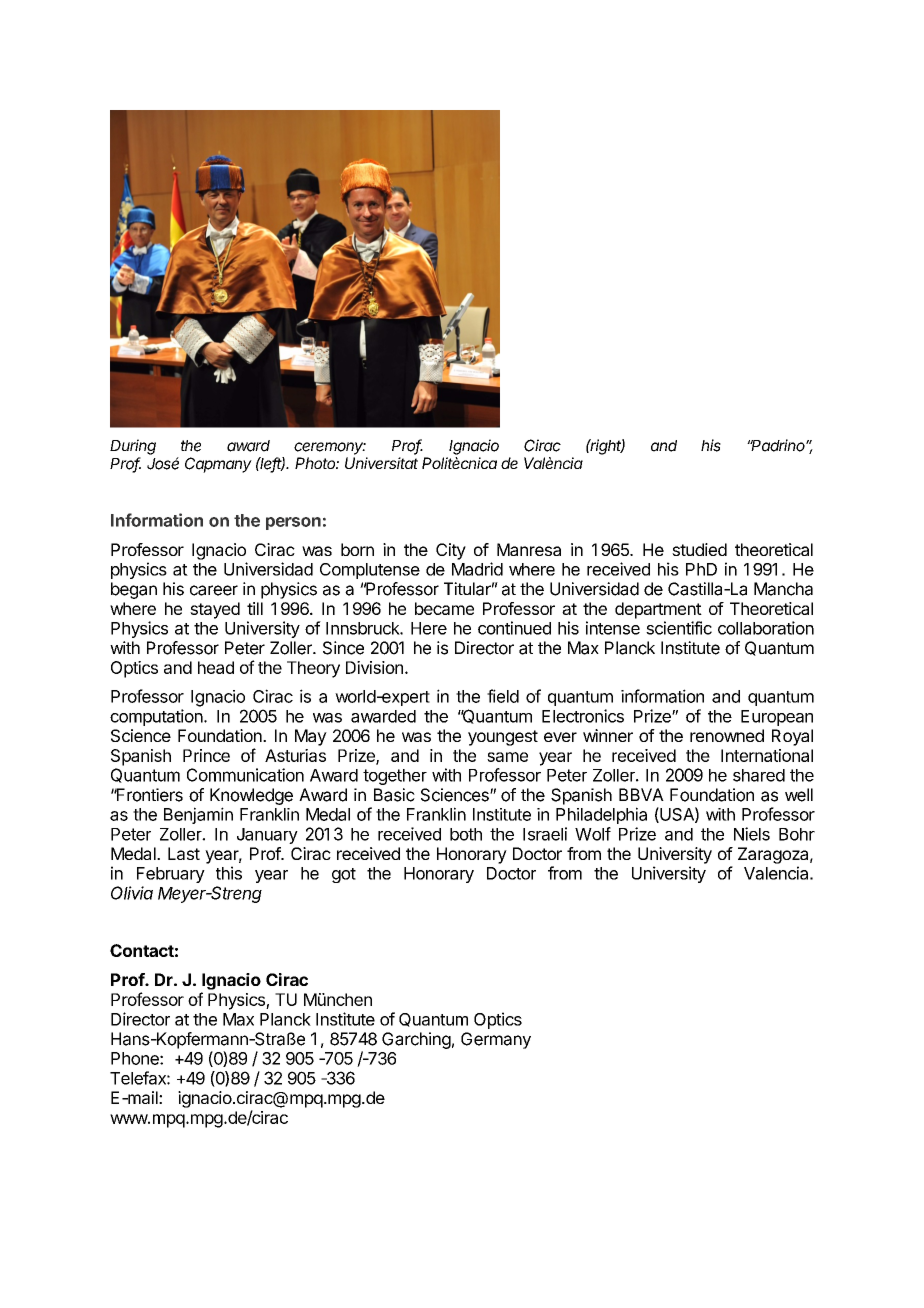 Image resolution: width=924 pixels, height=1308 pixels. What do you see at coordinates (699, 549) in the document?
I see `studied` at bounding box center [699, 549].
